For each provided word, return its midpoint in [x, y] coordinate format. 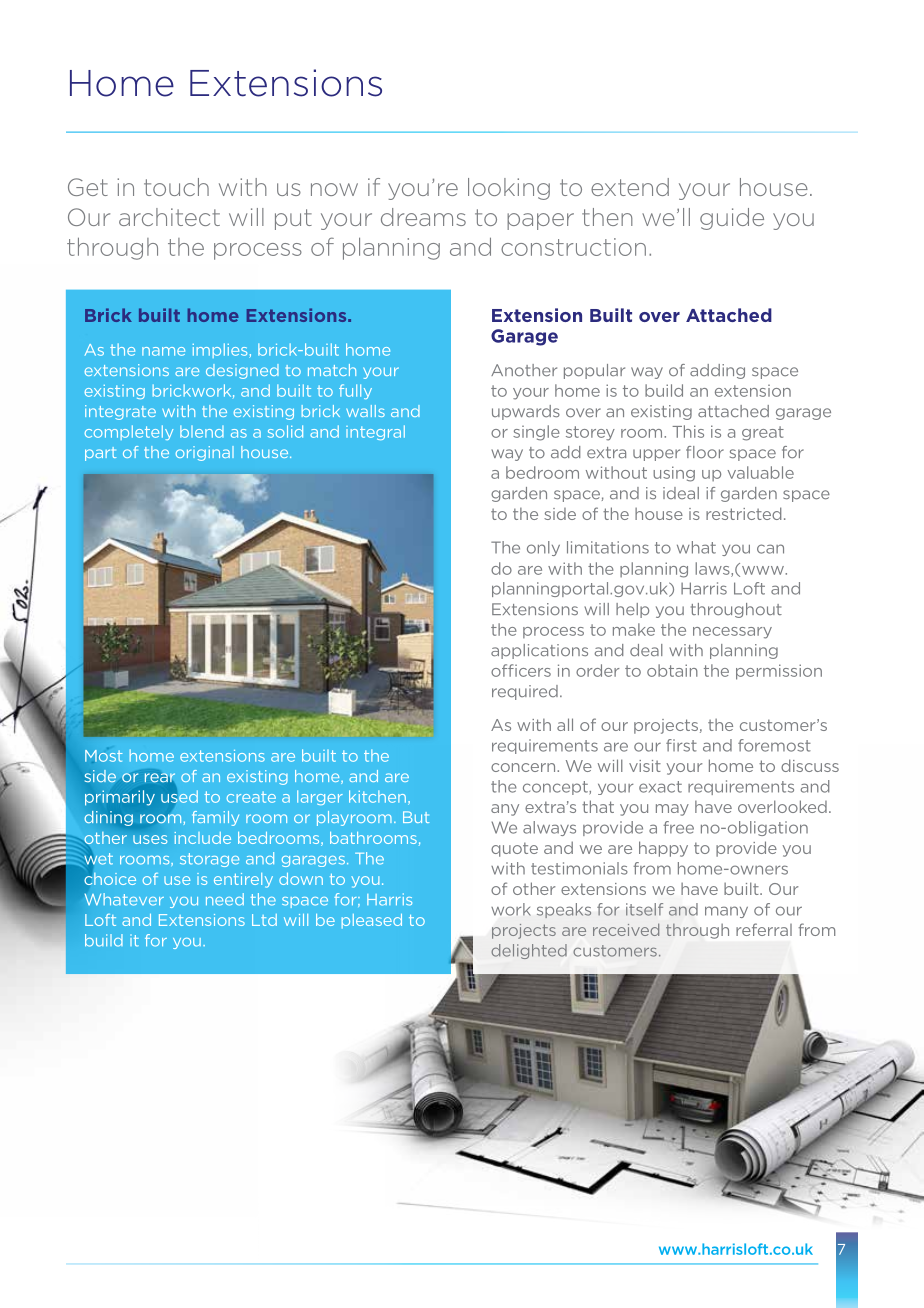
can [770, 549]
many [726, 912]
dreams [423, 217]
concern [524, 767]
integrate [120, 412]
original [205, 453]
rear [160, 778]
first [681, 745]
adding [717, 371]
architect [169, 217]
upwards [526, 412]
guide [732, 219]
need [225, 899]
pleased [372, 921]
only [543, 548]
